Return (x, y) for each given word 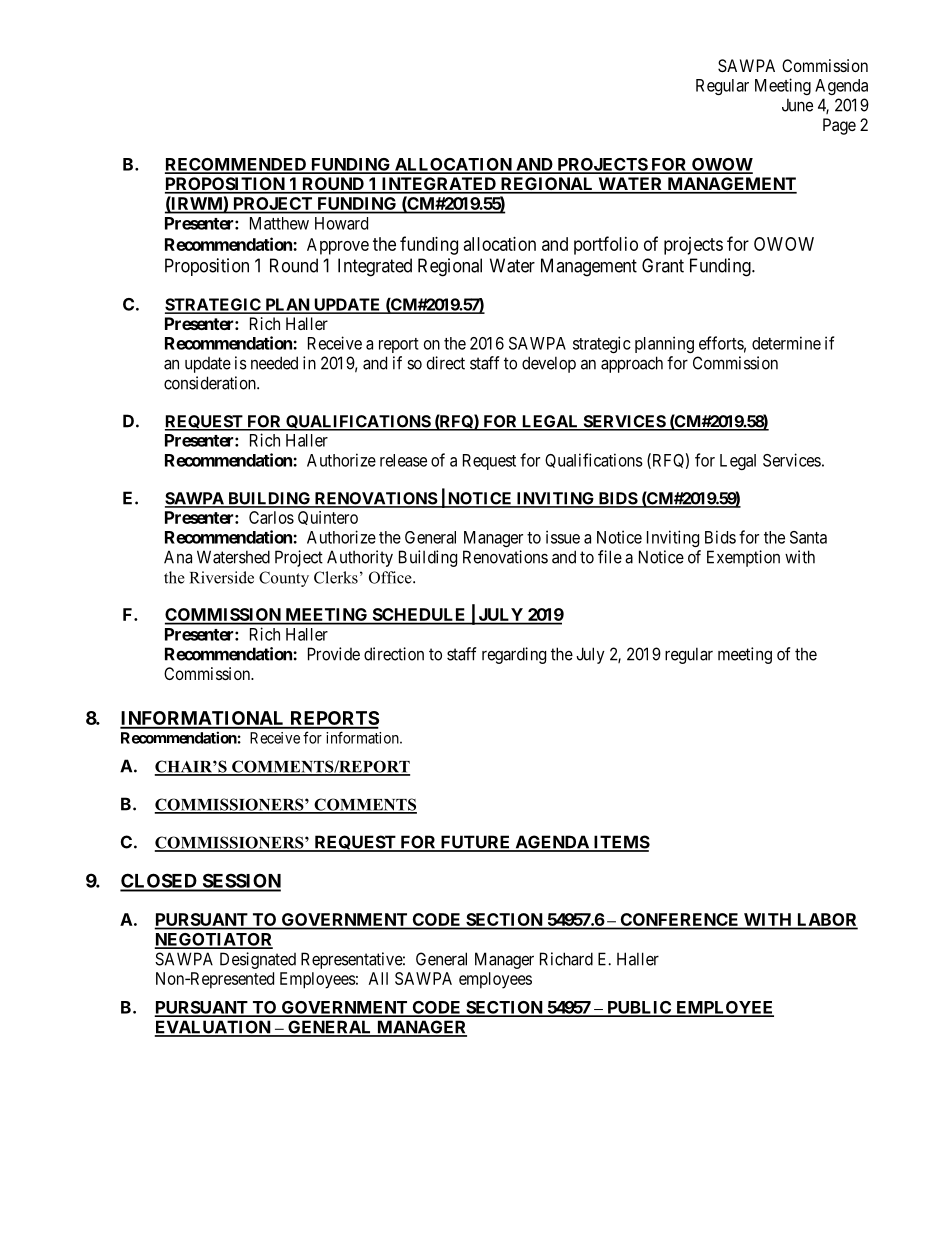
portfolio (606, 245)
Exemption (743, 558)
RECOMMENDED (236, 165)
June (797, 105)
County (284, 579)
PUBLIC (639, 1008)
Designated (258, 960)
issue (563, 537)
